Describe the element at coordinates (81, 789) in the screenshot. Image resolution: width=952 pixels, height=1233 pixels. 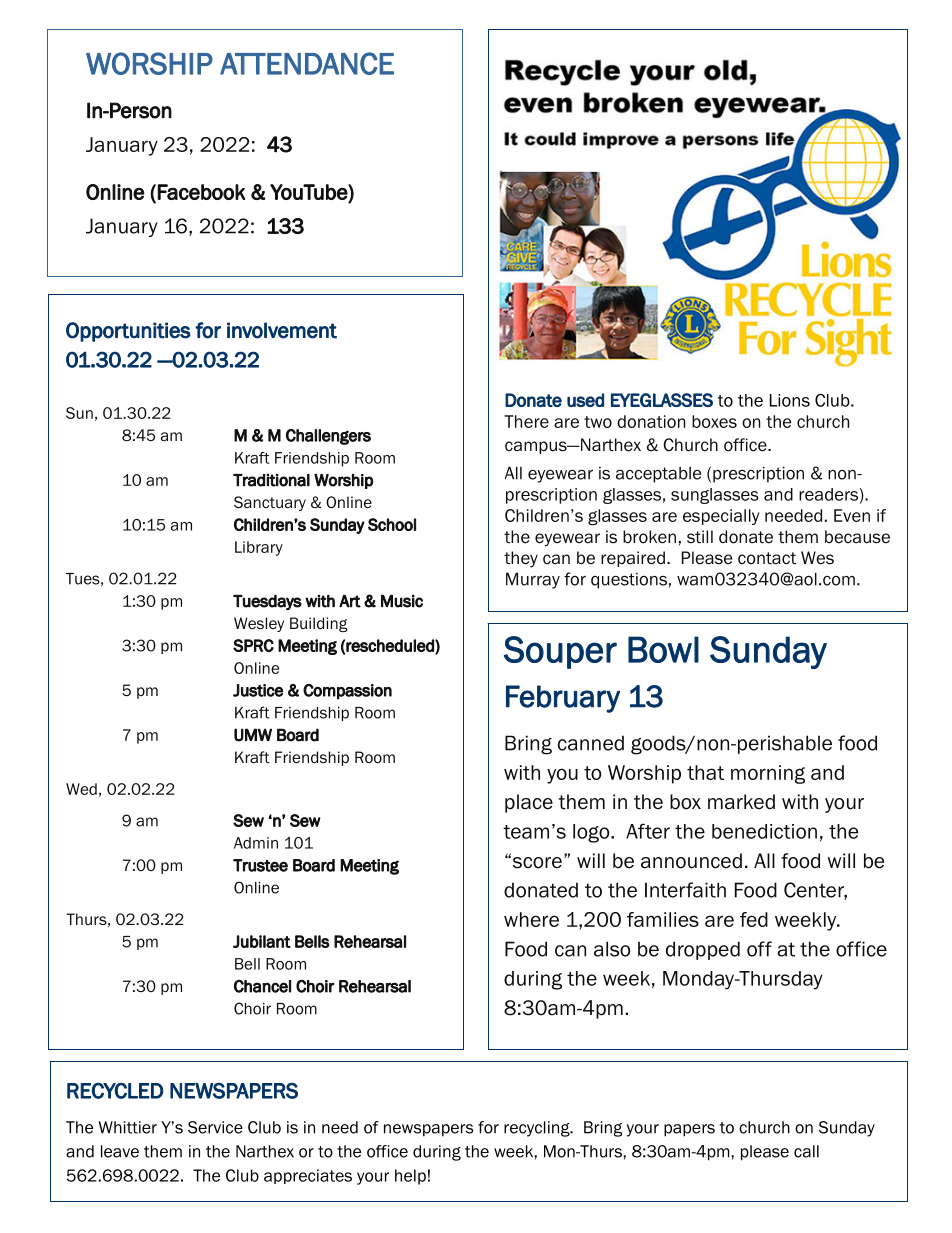
I see `Wed` at that location.
